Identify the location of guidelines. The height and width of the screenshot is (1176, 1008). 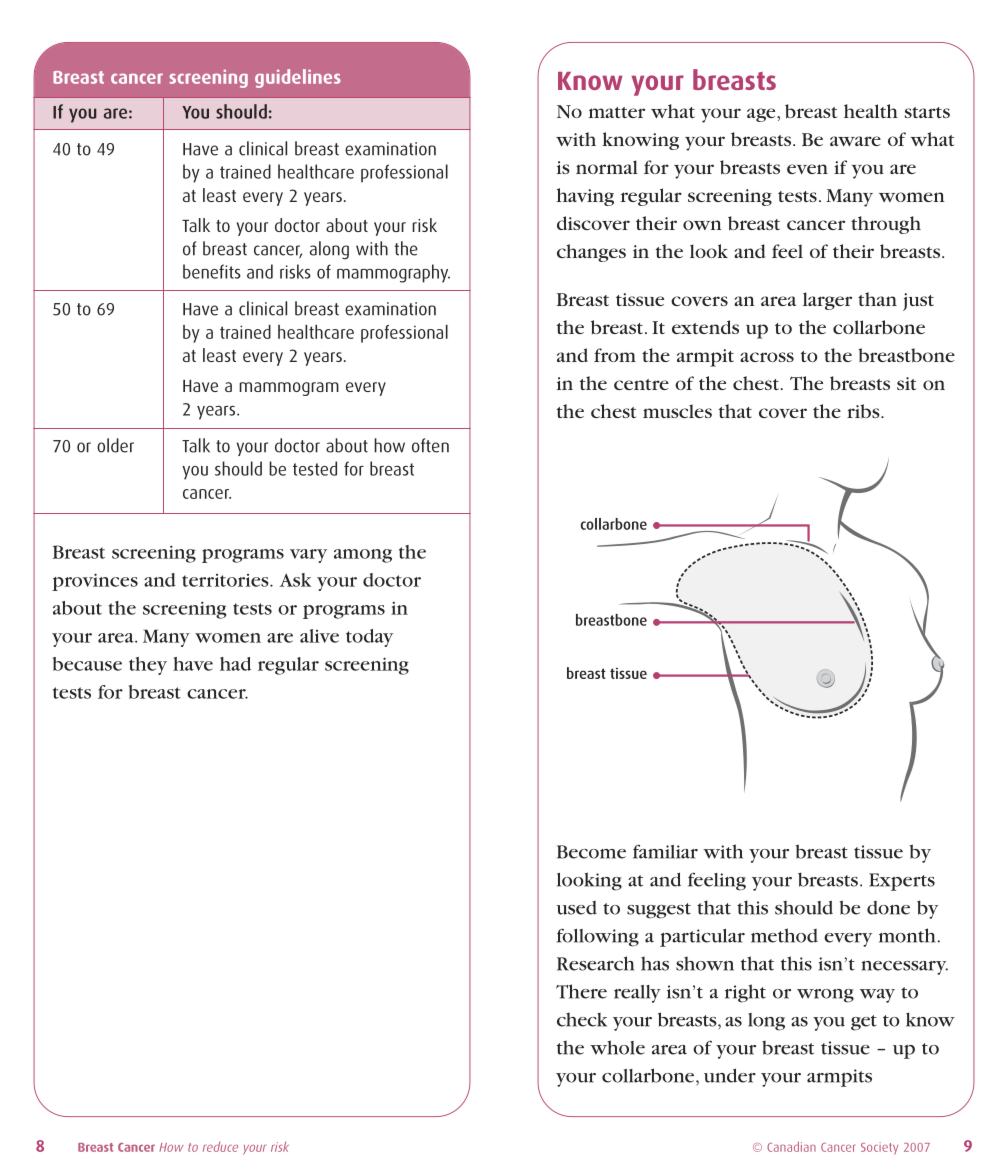
(298, 78).
